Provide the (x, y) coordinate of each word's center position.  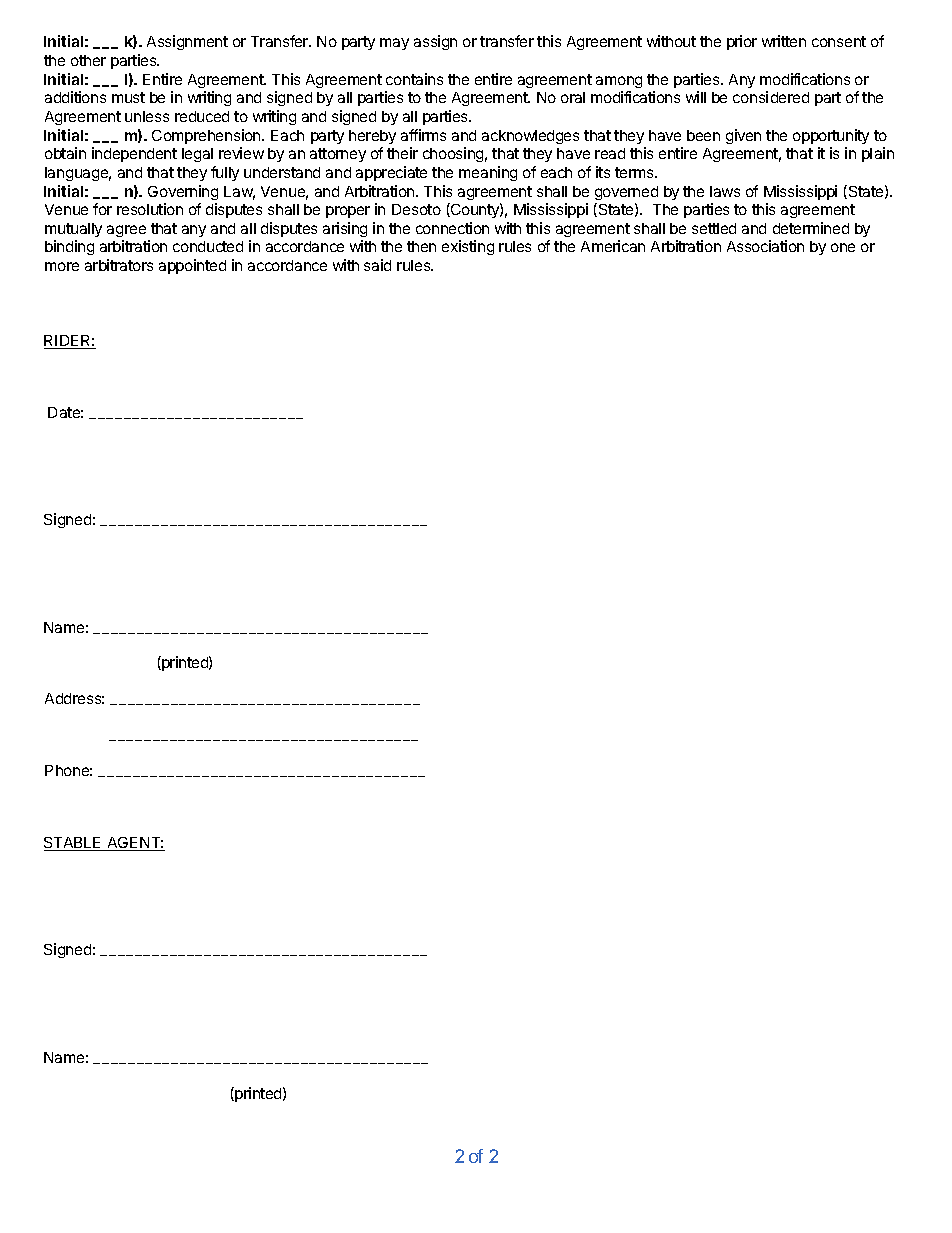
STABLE (74, 844)
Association (765, 246)
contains (414, 79)
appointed (192, 266)
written (784, 41)
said (377, 265)
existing (468, 247)
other (88, 60)
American (613, 246)
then (421, 246)
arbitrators (119, 265)
